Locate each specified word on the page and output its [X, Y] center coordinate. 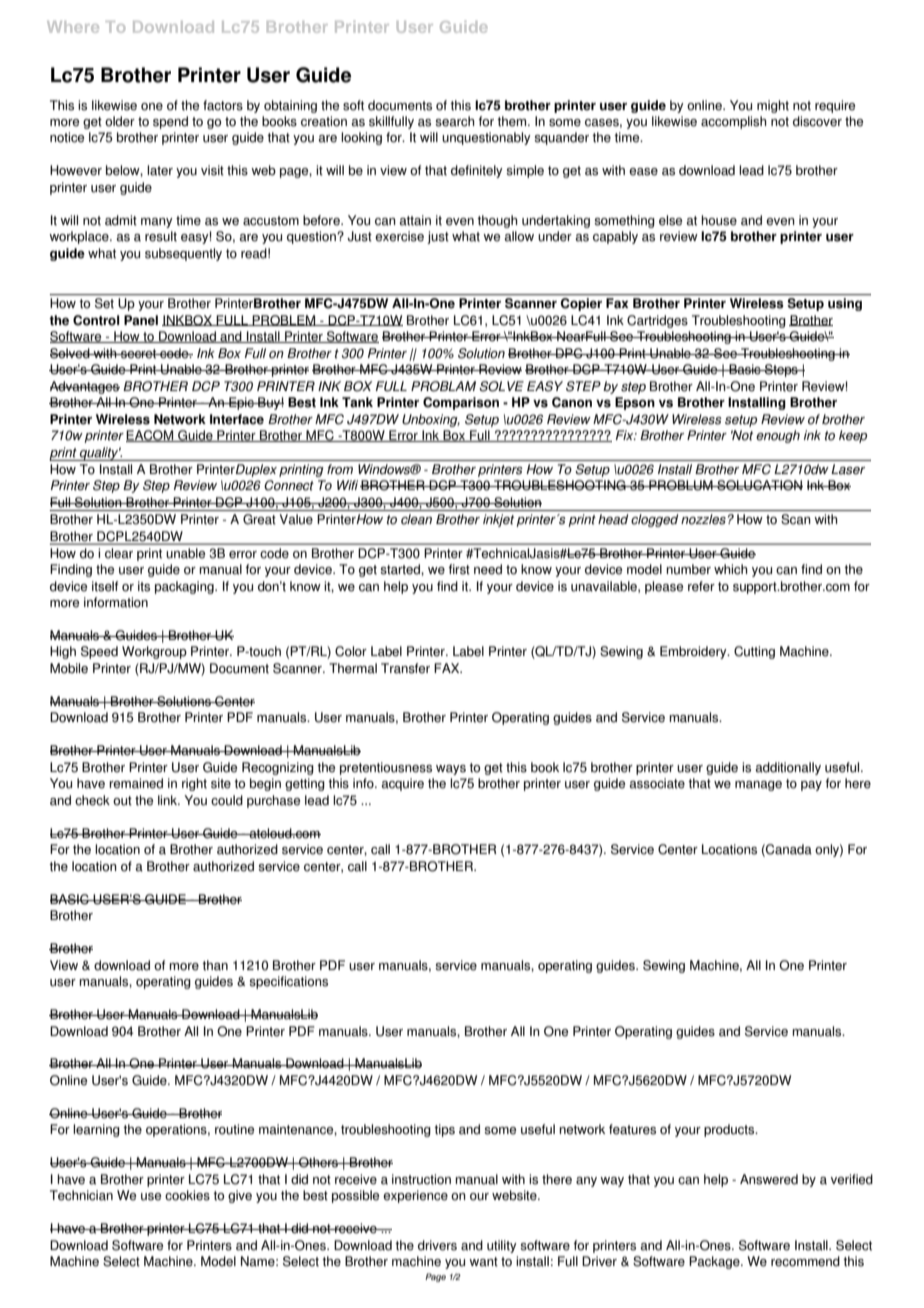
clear [119, 553]
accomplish [734, 122]
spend [170, 122]
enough [778, 436]
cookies [187, 1195]
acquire [403, 784]
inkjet [498, 520]
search [455, 121]
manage [758, 786]
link [169, 800]
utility [502, 1246]
